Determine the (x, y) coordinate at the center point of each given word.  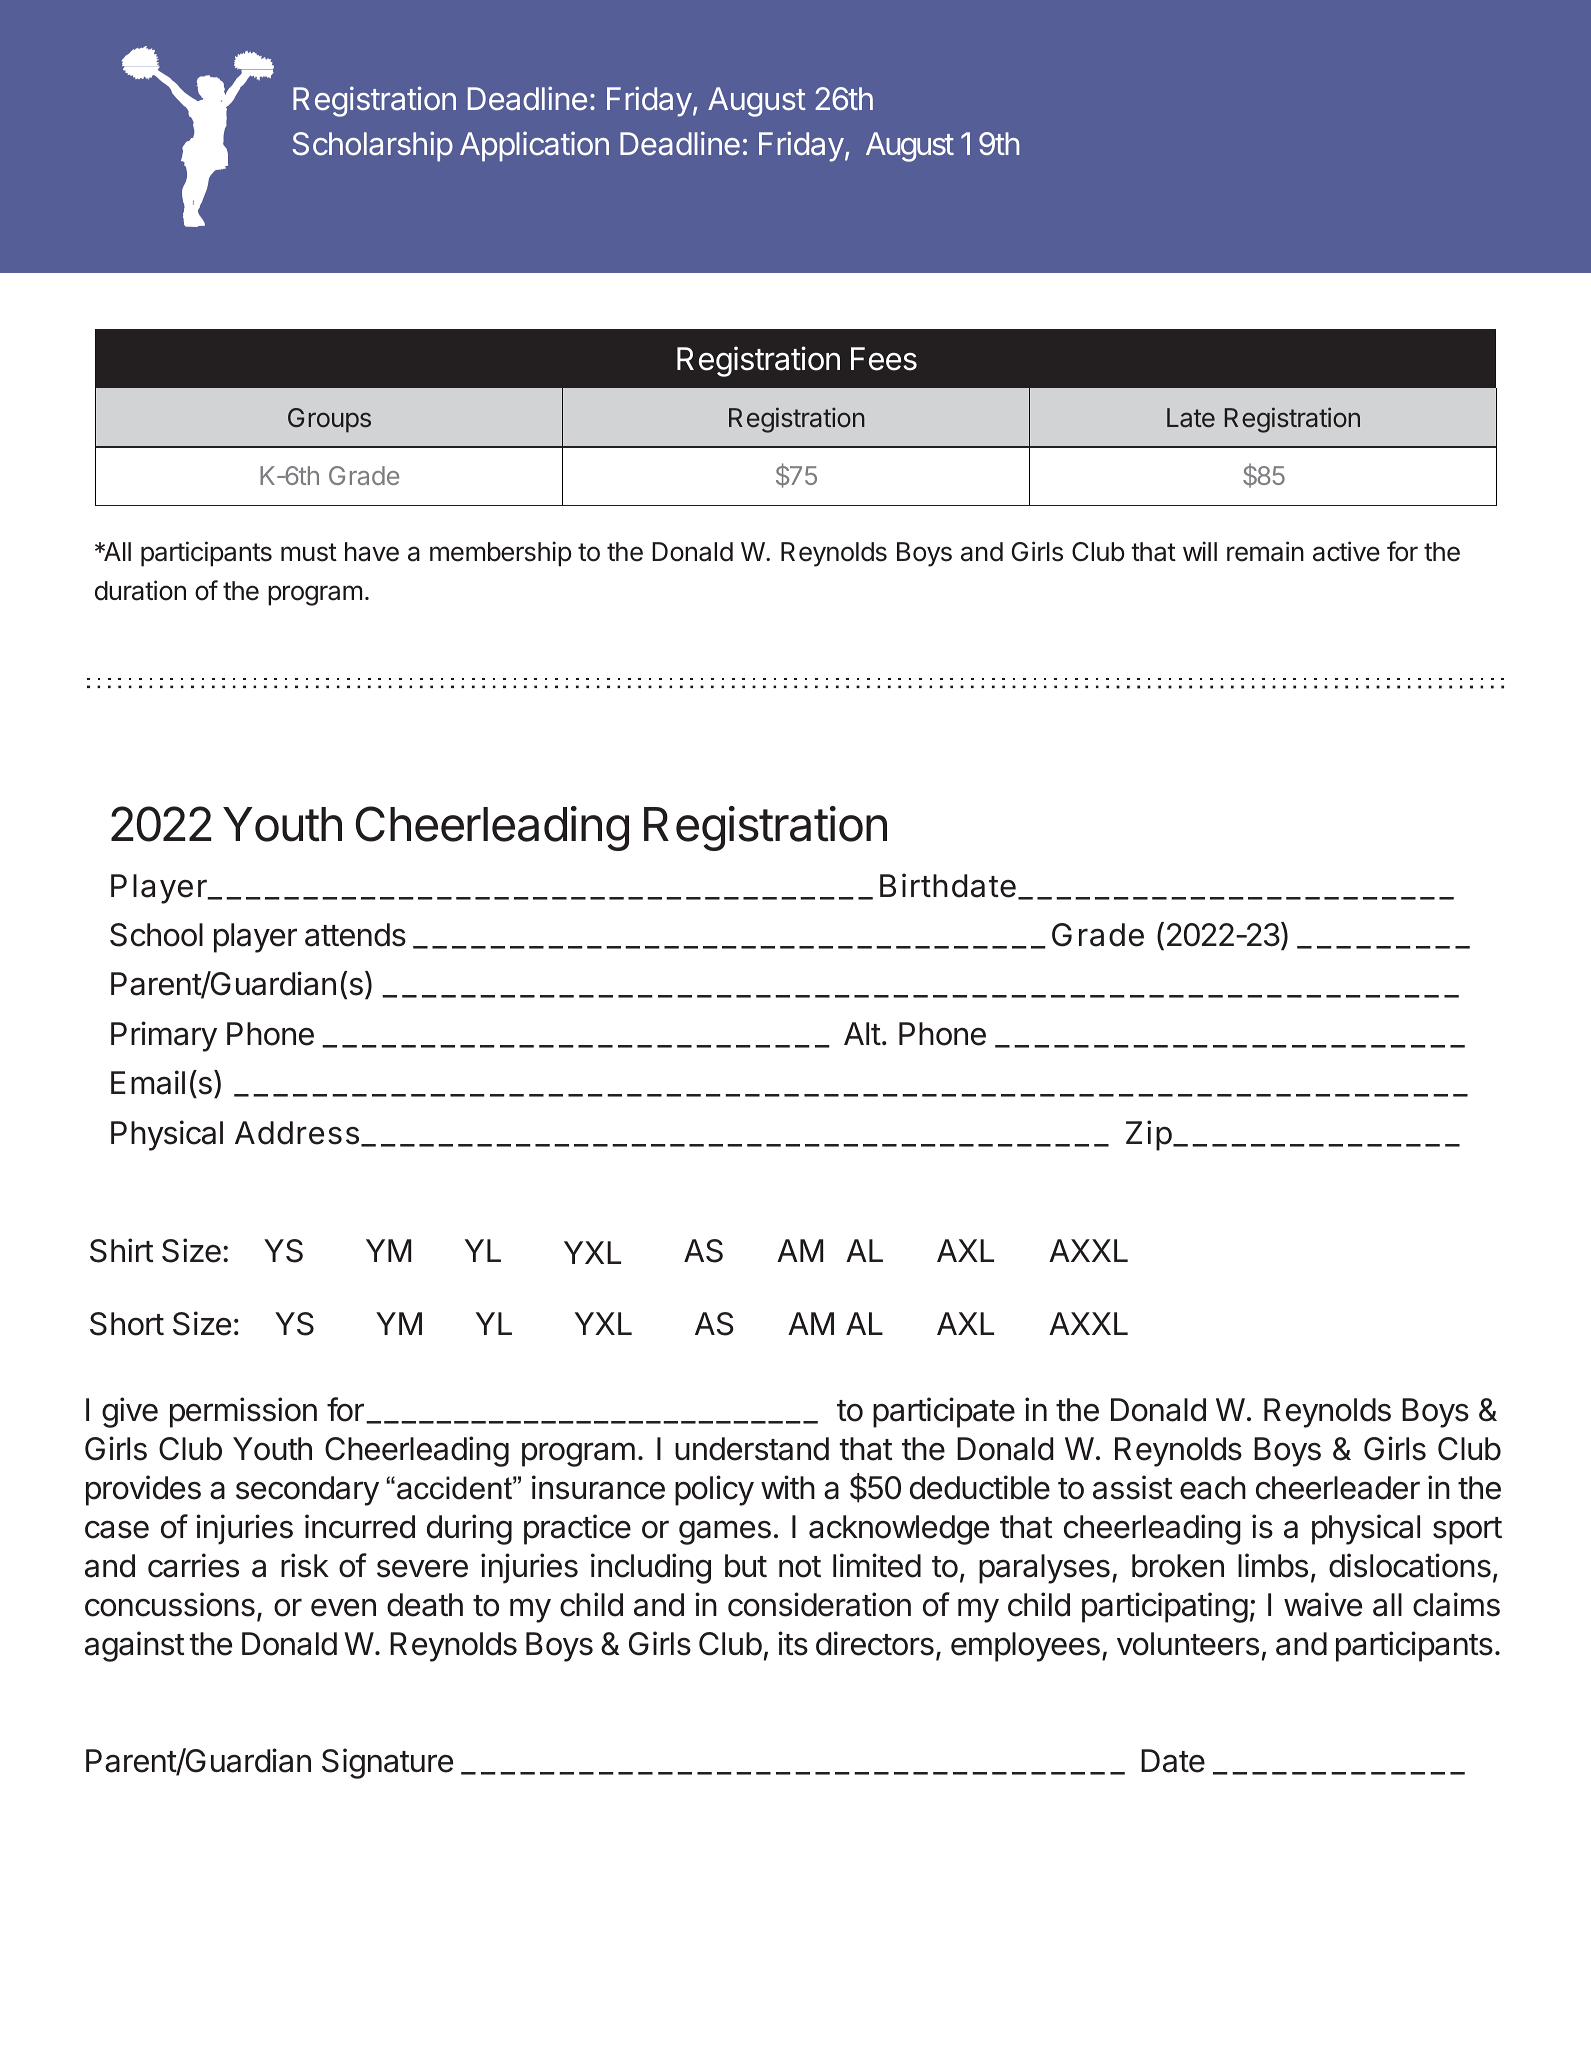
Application (534, 146)
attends (355, 935)
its (793, 1643)
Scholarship (372, 146)
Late (1191, 418)
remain (1265, 551)
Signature (387, 1763)
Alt (862, 1033)
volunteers (1188, 1644)
